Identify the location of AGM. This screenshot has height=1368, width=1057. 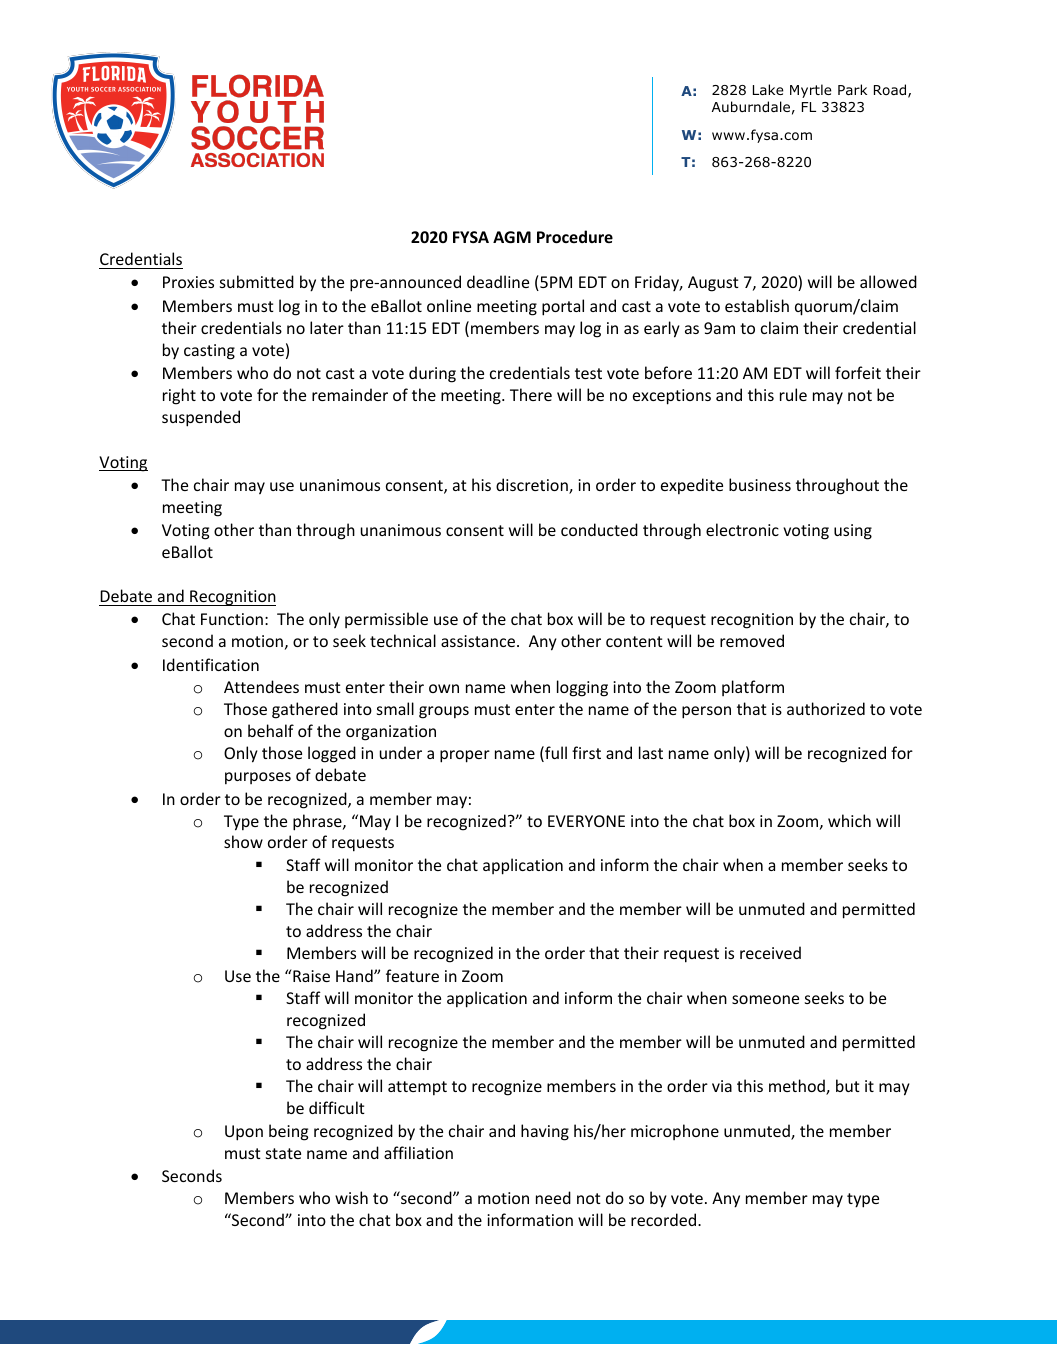
(512, 237).
